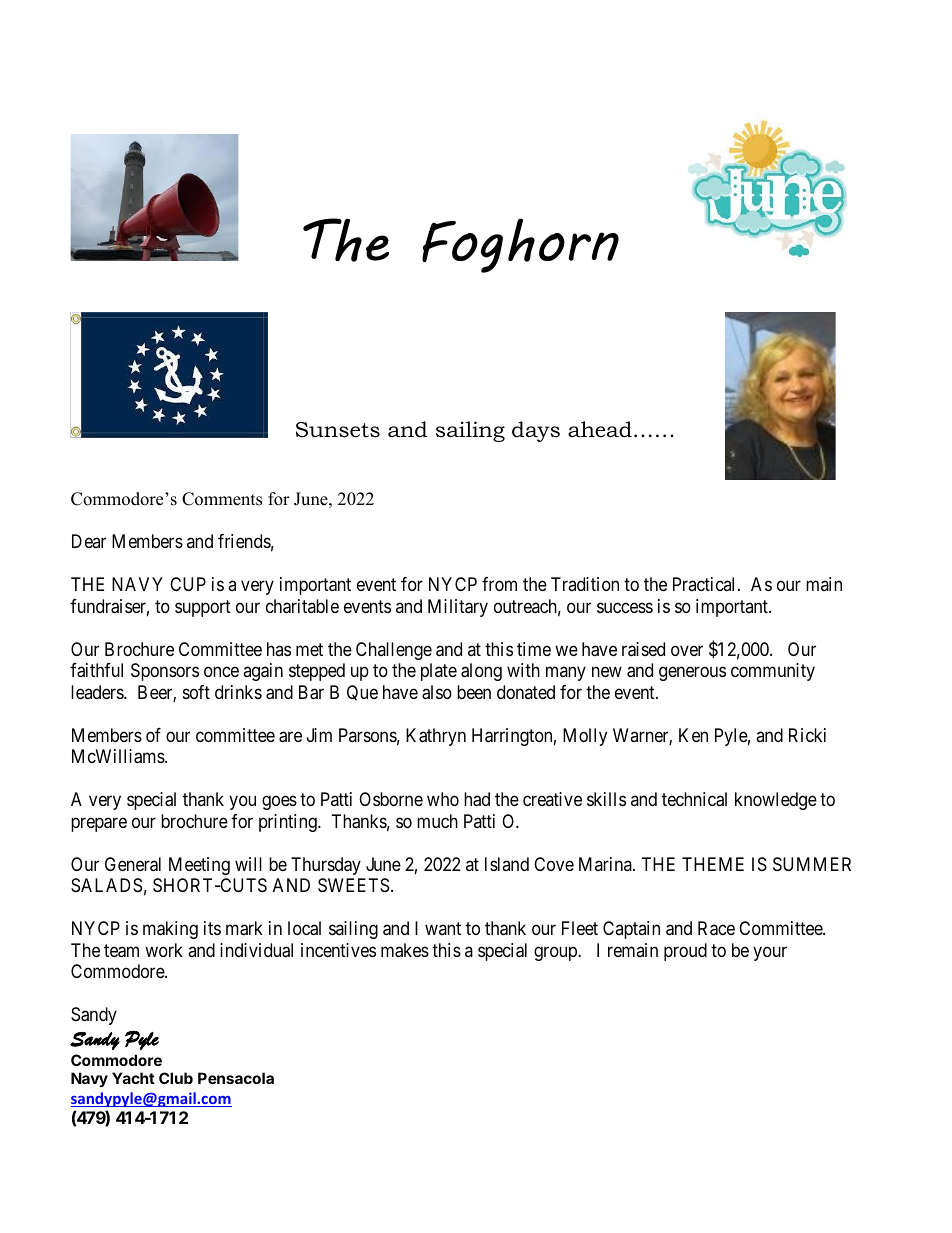 The width and height of the image is (952, 1233). I want to click on ahead, so click(600, 429).
